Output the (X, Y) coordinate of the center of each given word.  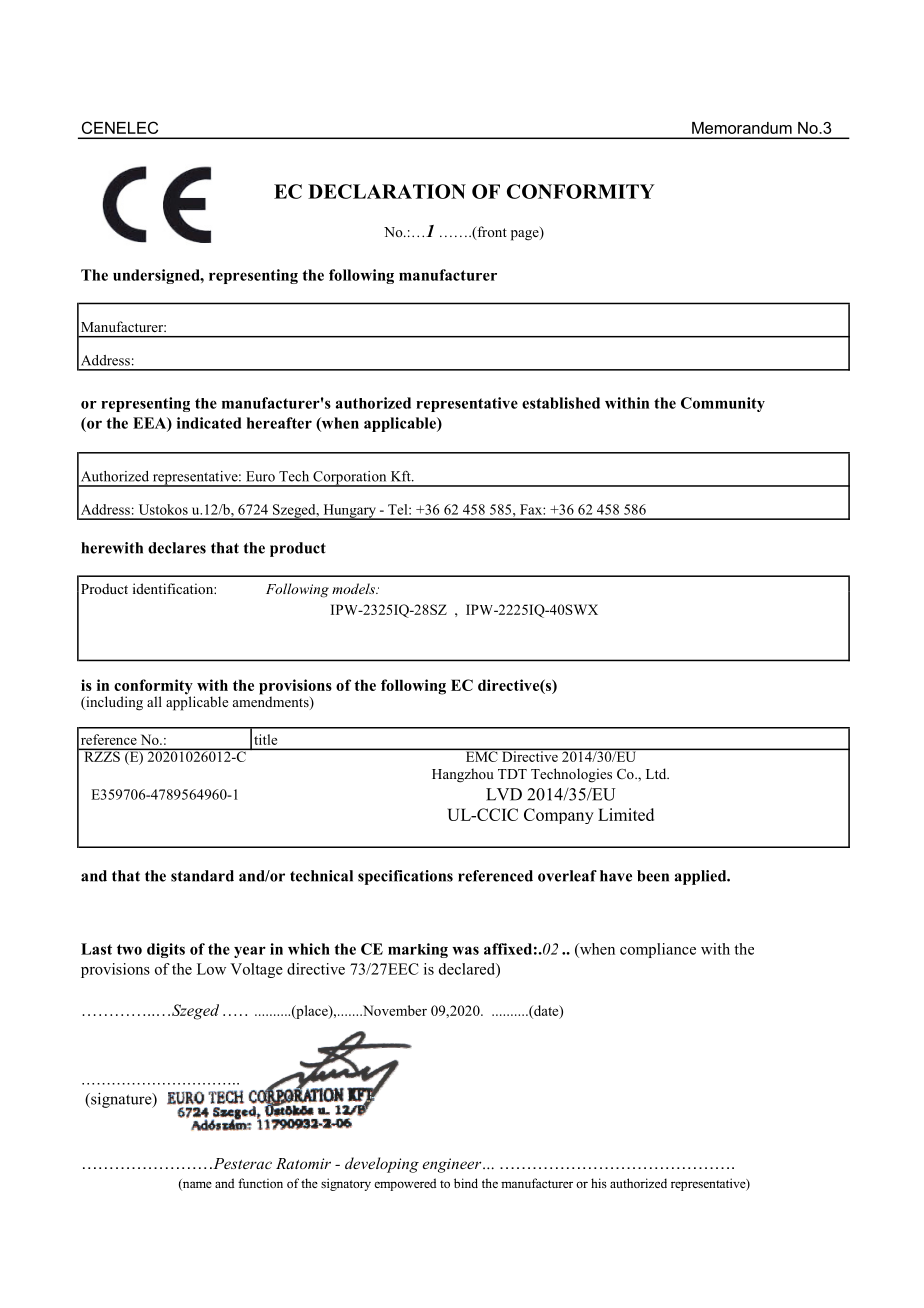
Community (723, 404)
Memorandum (742, 128)
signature (121, 1100)
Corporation (350, 479)
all (154, 701)
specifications (405, 877)
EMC (481, 755)
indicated (209, 423)
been (653, 876)
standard (202, 876)
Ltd (657, 773)
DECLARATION (387, 191)
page (526, 235)
